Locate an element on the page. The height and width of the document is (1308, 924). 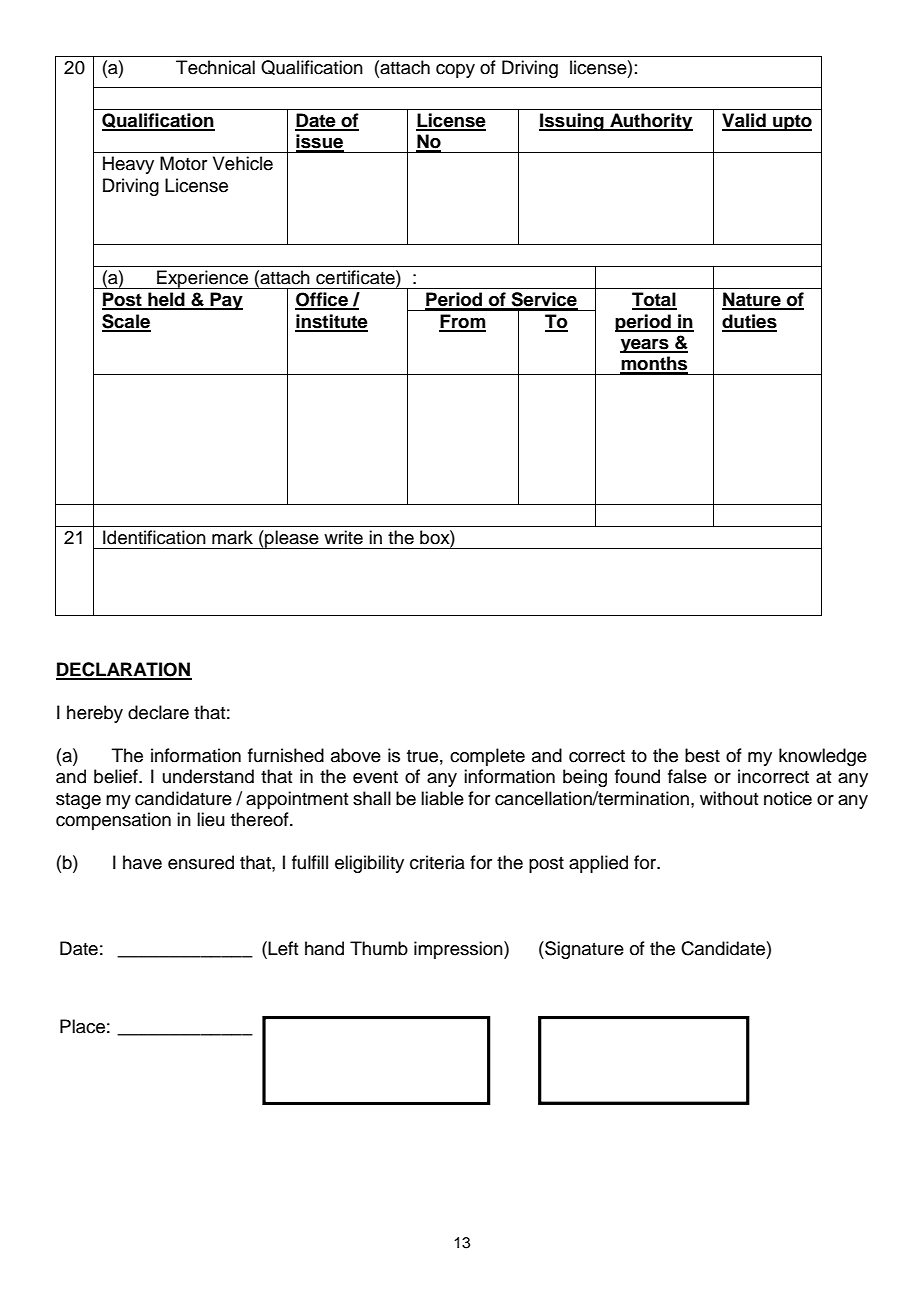
please is located at coordinates (292, 539).
